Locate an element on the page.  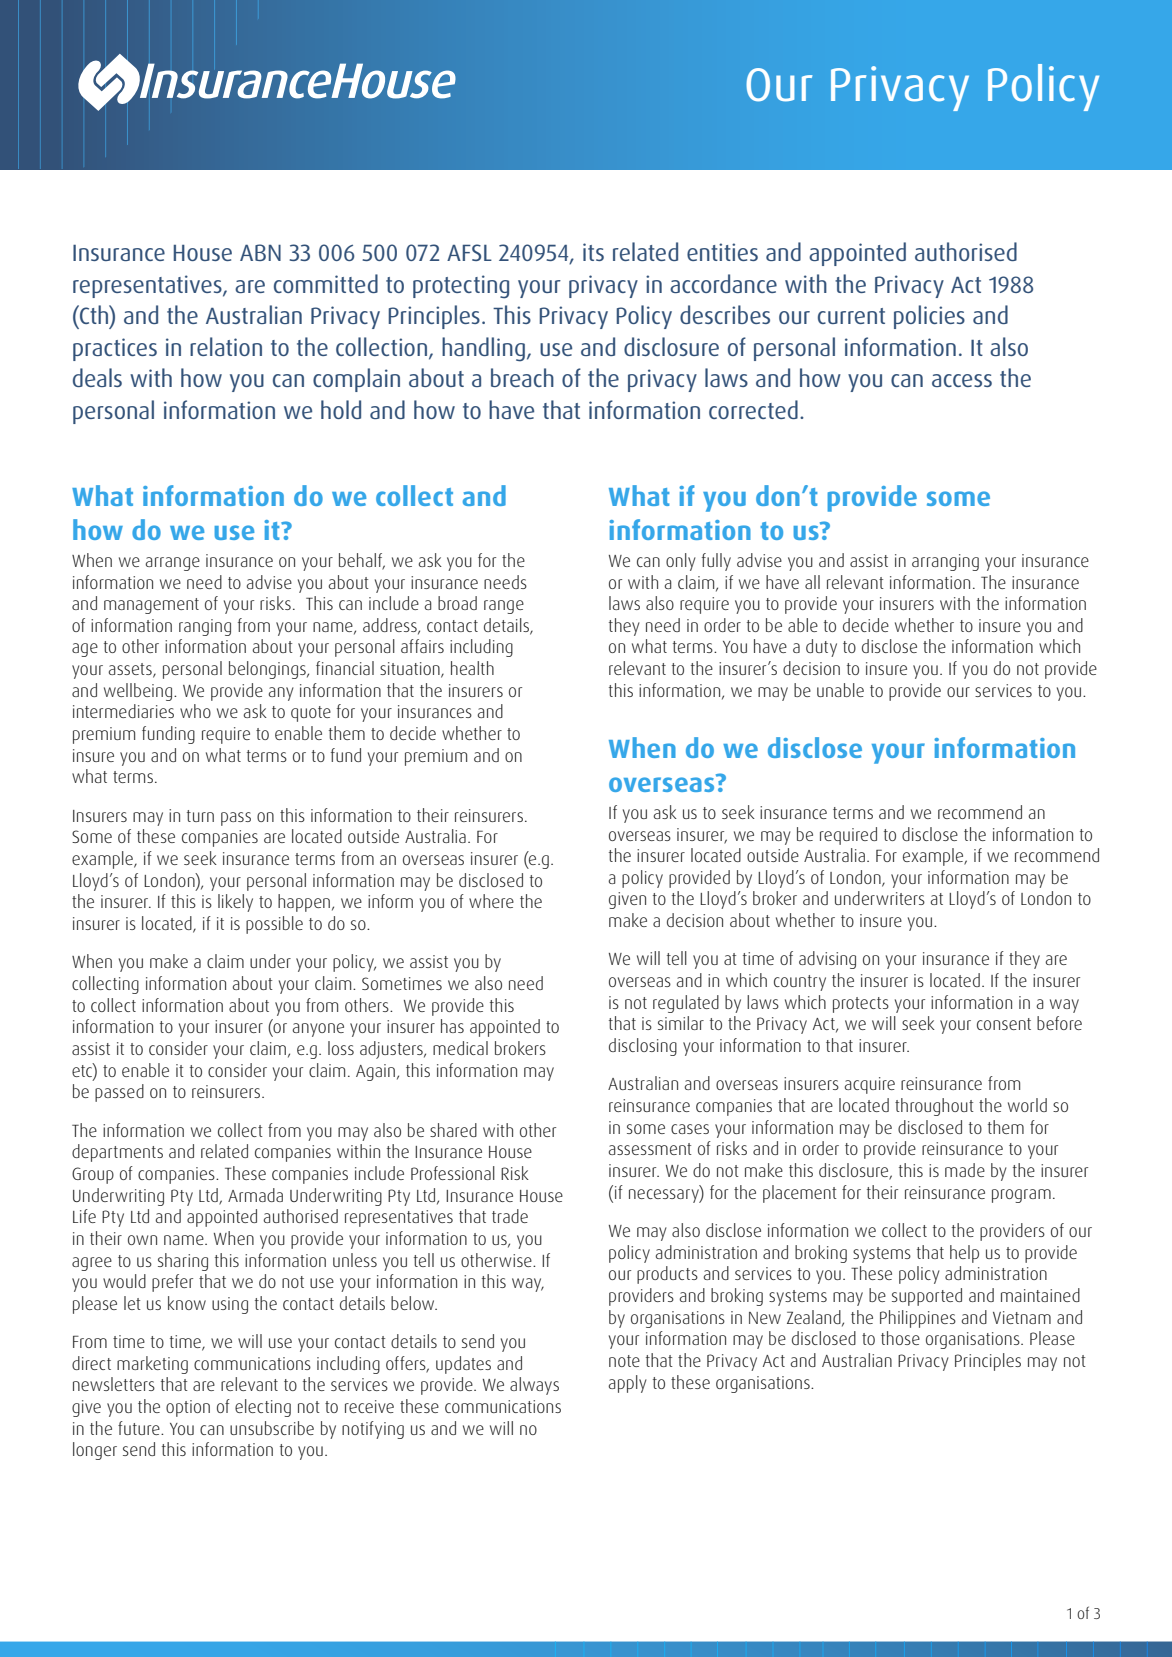
policies is located at coordinates (929, 317).
